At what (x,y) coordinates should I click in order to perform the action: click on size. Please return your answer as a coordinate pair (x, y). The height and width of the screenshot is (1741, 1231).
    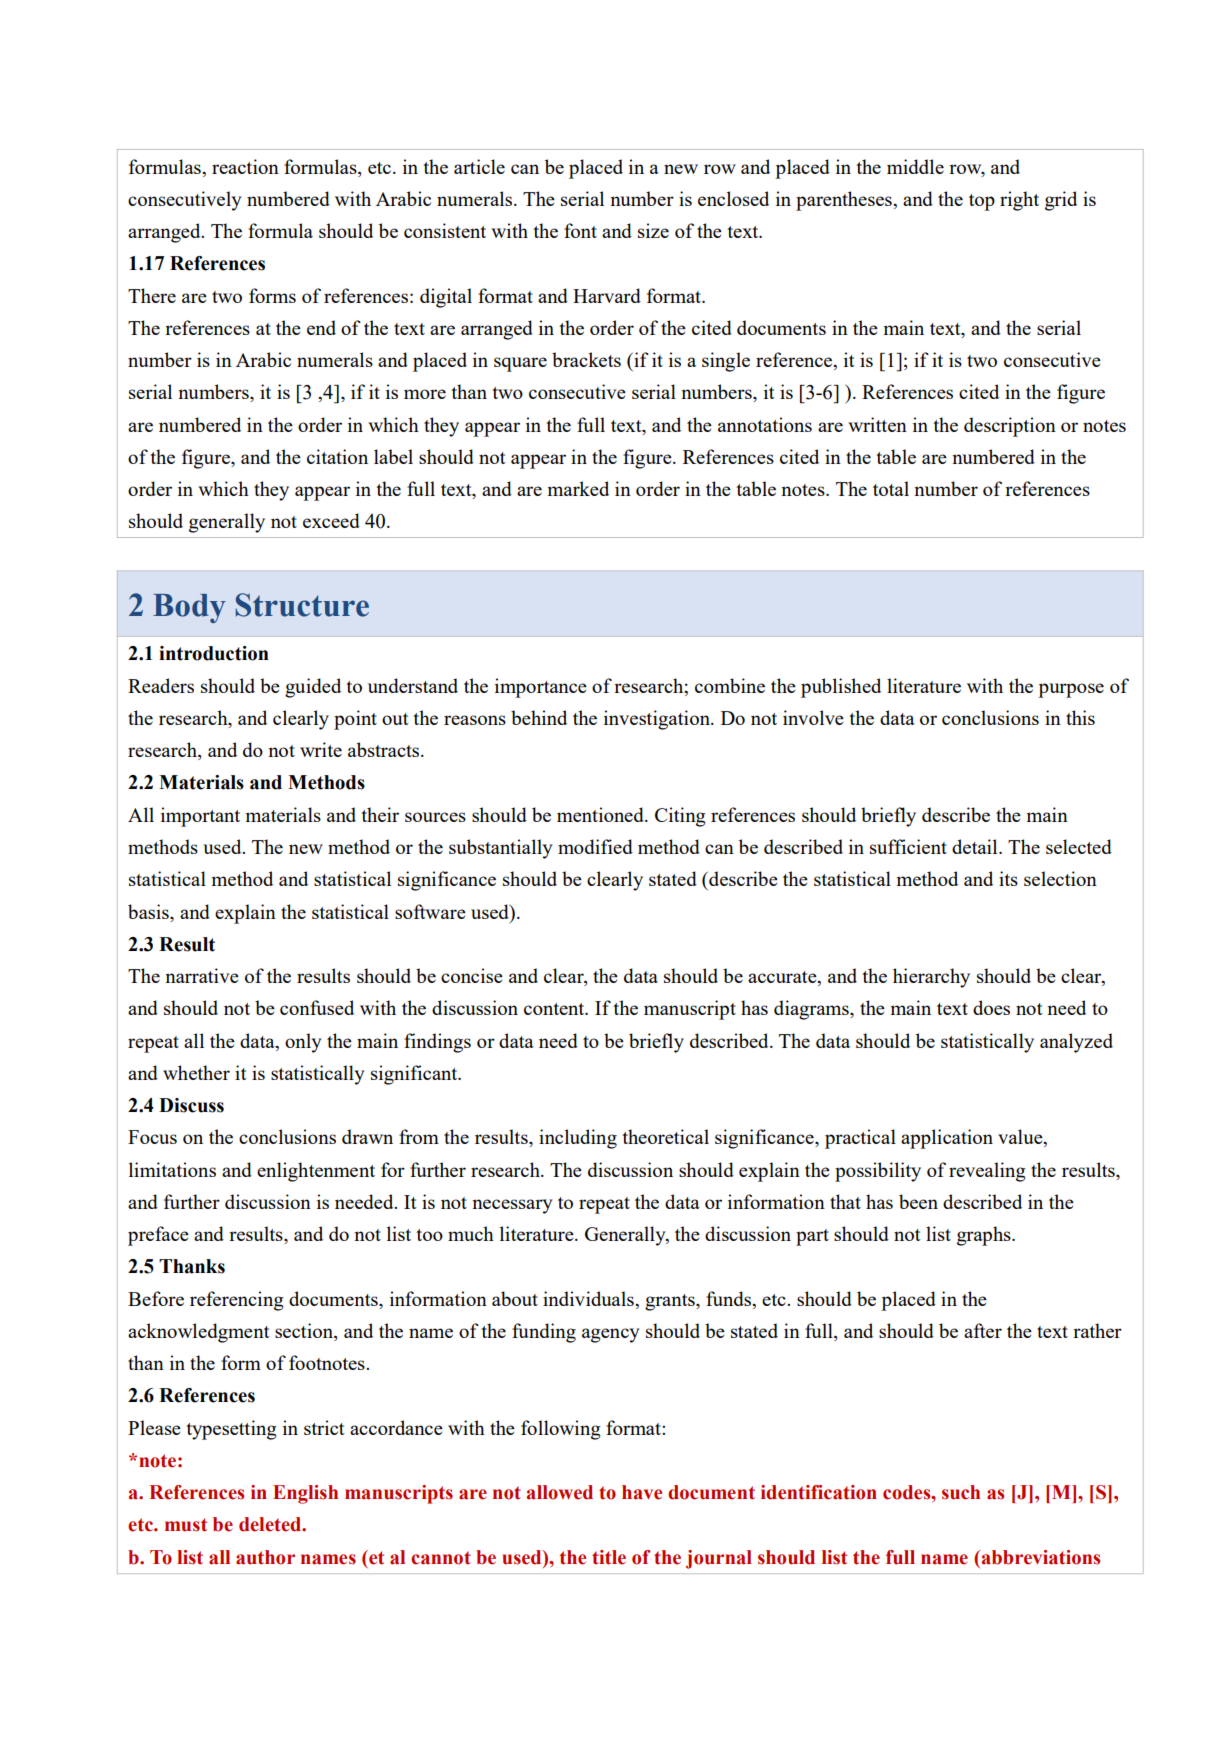
    Looking at the image, I should click on (653, 230).
